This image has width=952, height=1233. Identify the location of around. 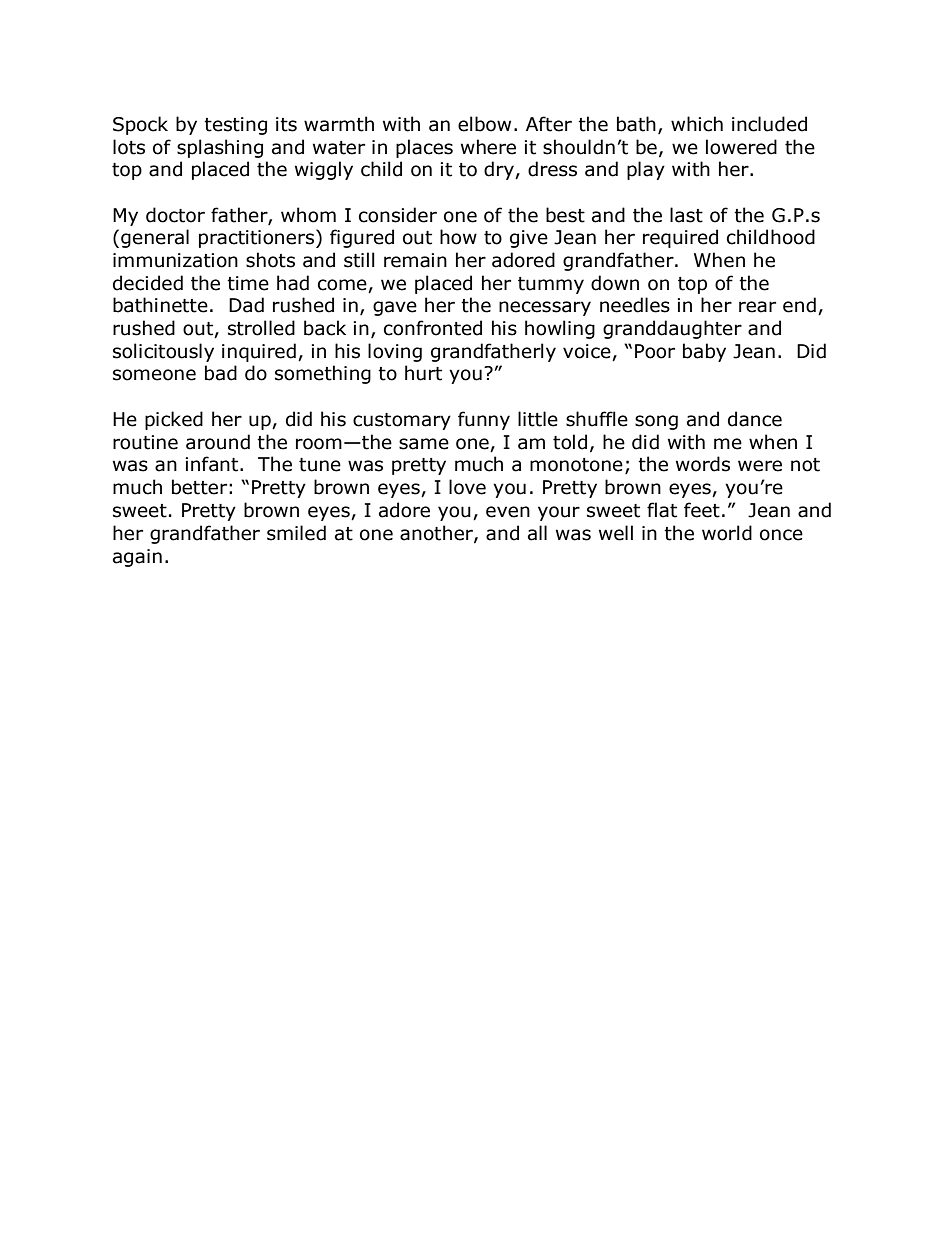
(218, 442).
